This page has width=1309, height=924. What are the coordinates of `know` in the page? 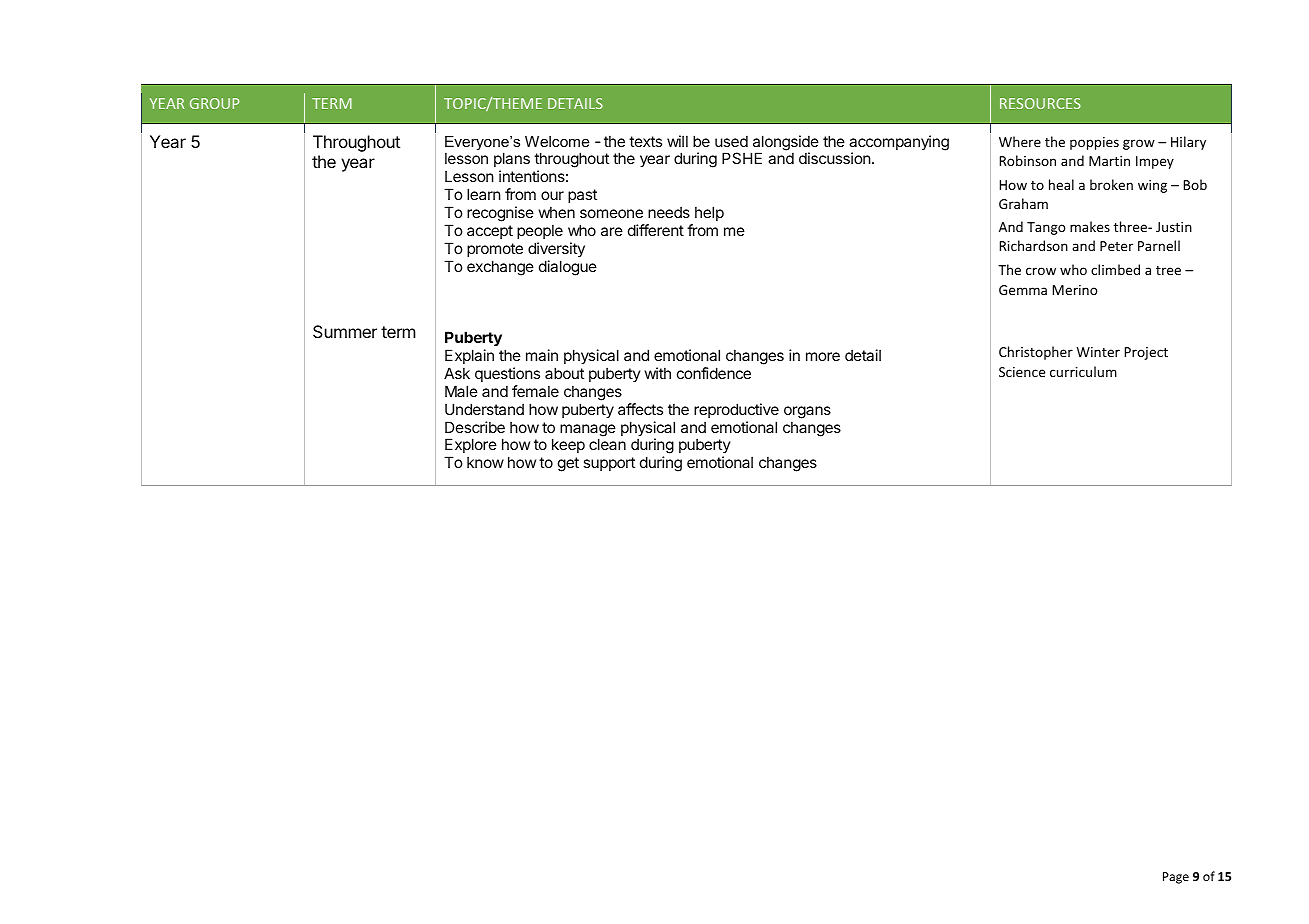 It's located at (485, 462).
